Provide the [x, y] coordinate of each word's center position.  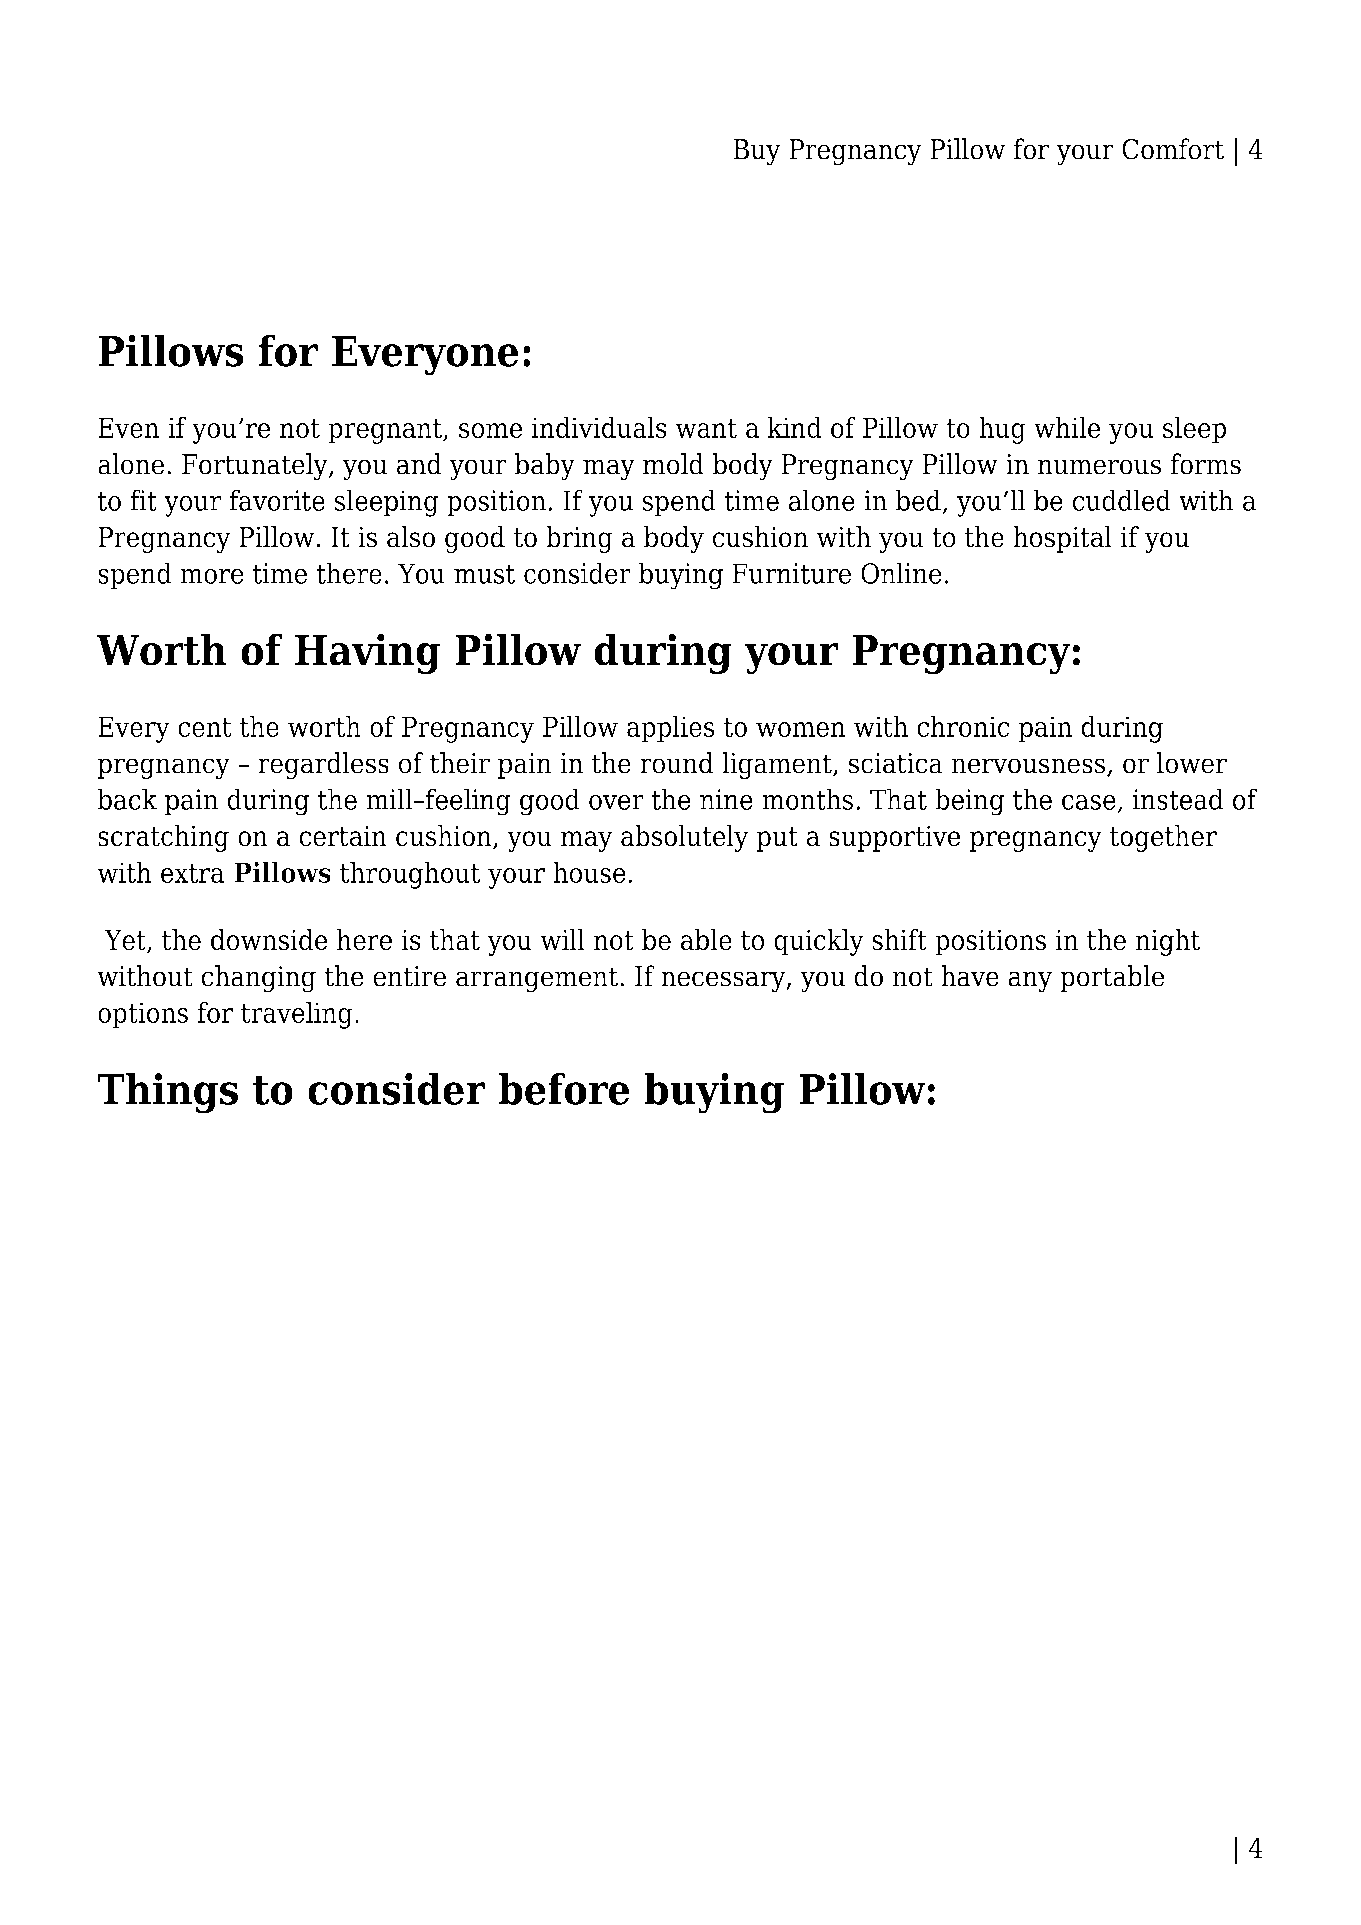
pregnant [386, 431]
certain [343, 836]
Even [128, 427]
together [1163, 838]
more [212, 576]
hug [1002, 430]
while [1067, 427]
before [564, 1089]
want [706, 428]
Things [167, 1093]
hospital [1062, 539]
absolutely [685, 838]
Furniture [791, 573]
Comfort [1173, 149]
